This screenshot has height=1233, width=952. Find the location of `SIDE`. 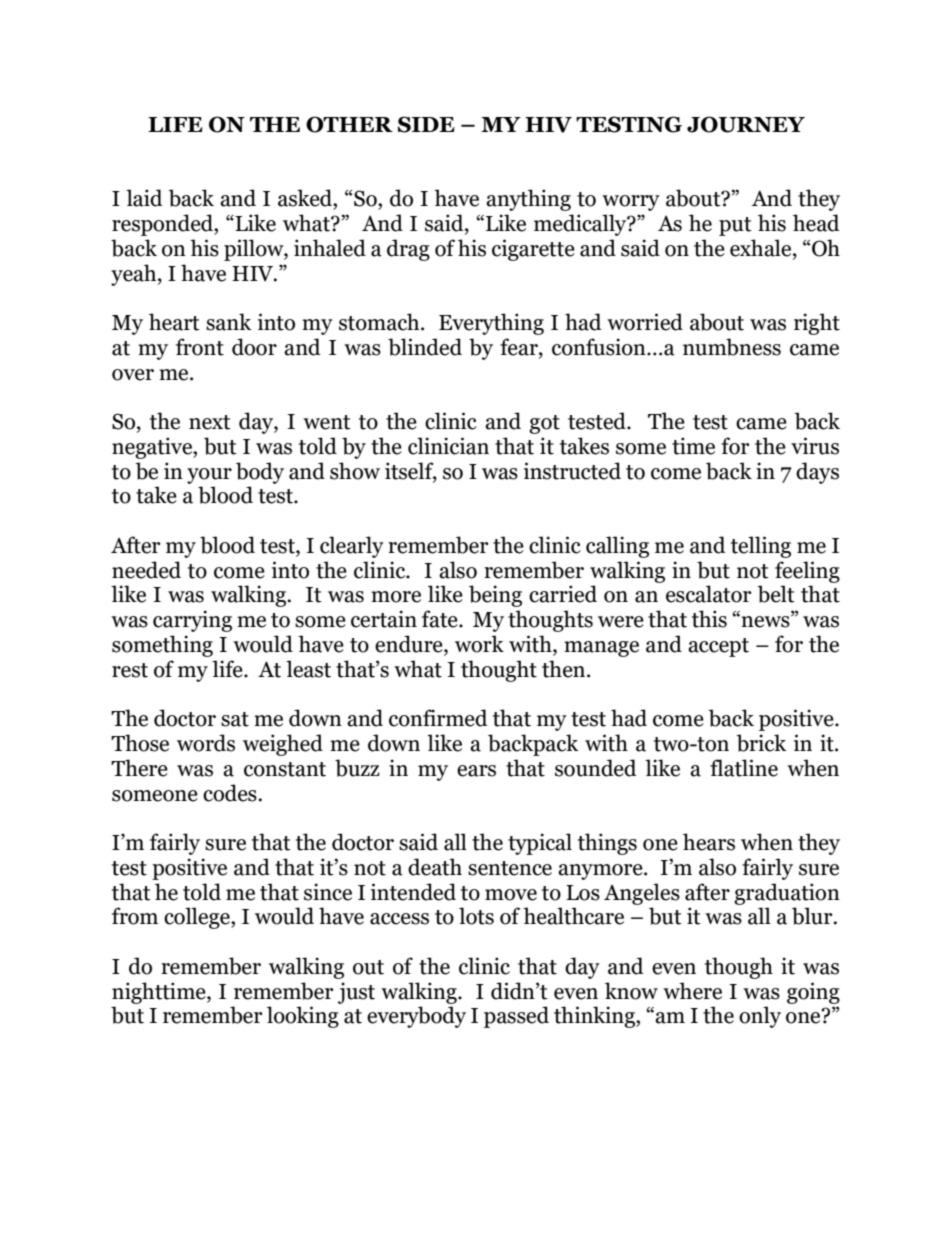

SIDE is located at coordinates (426, 124).
